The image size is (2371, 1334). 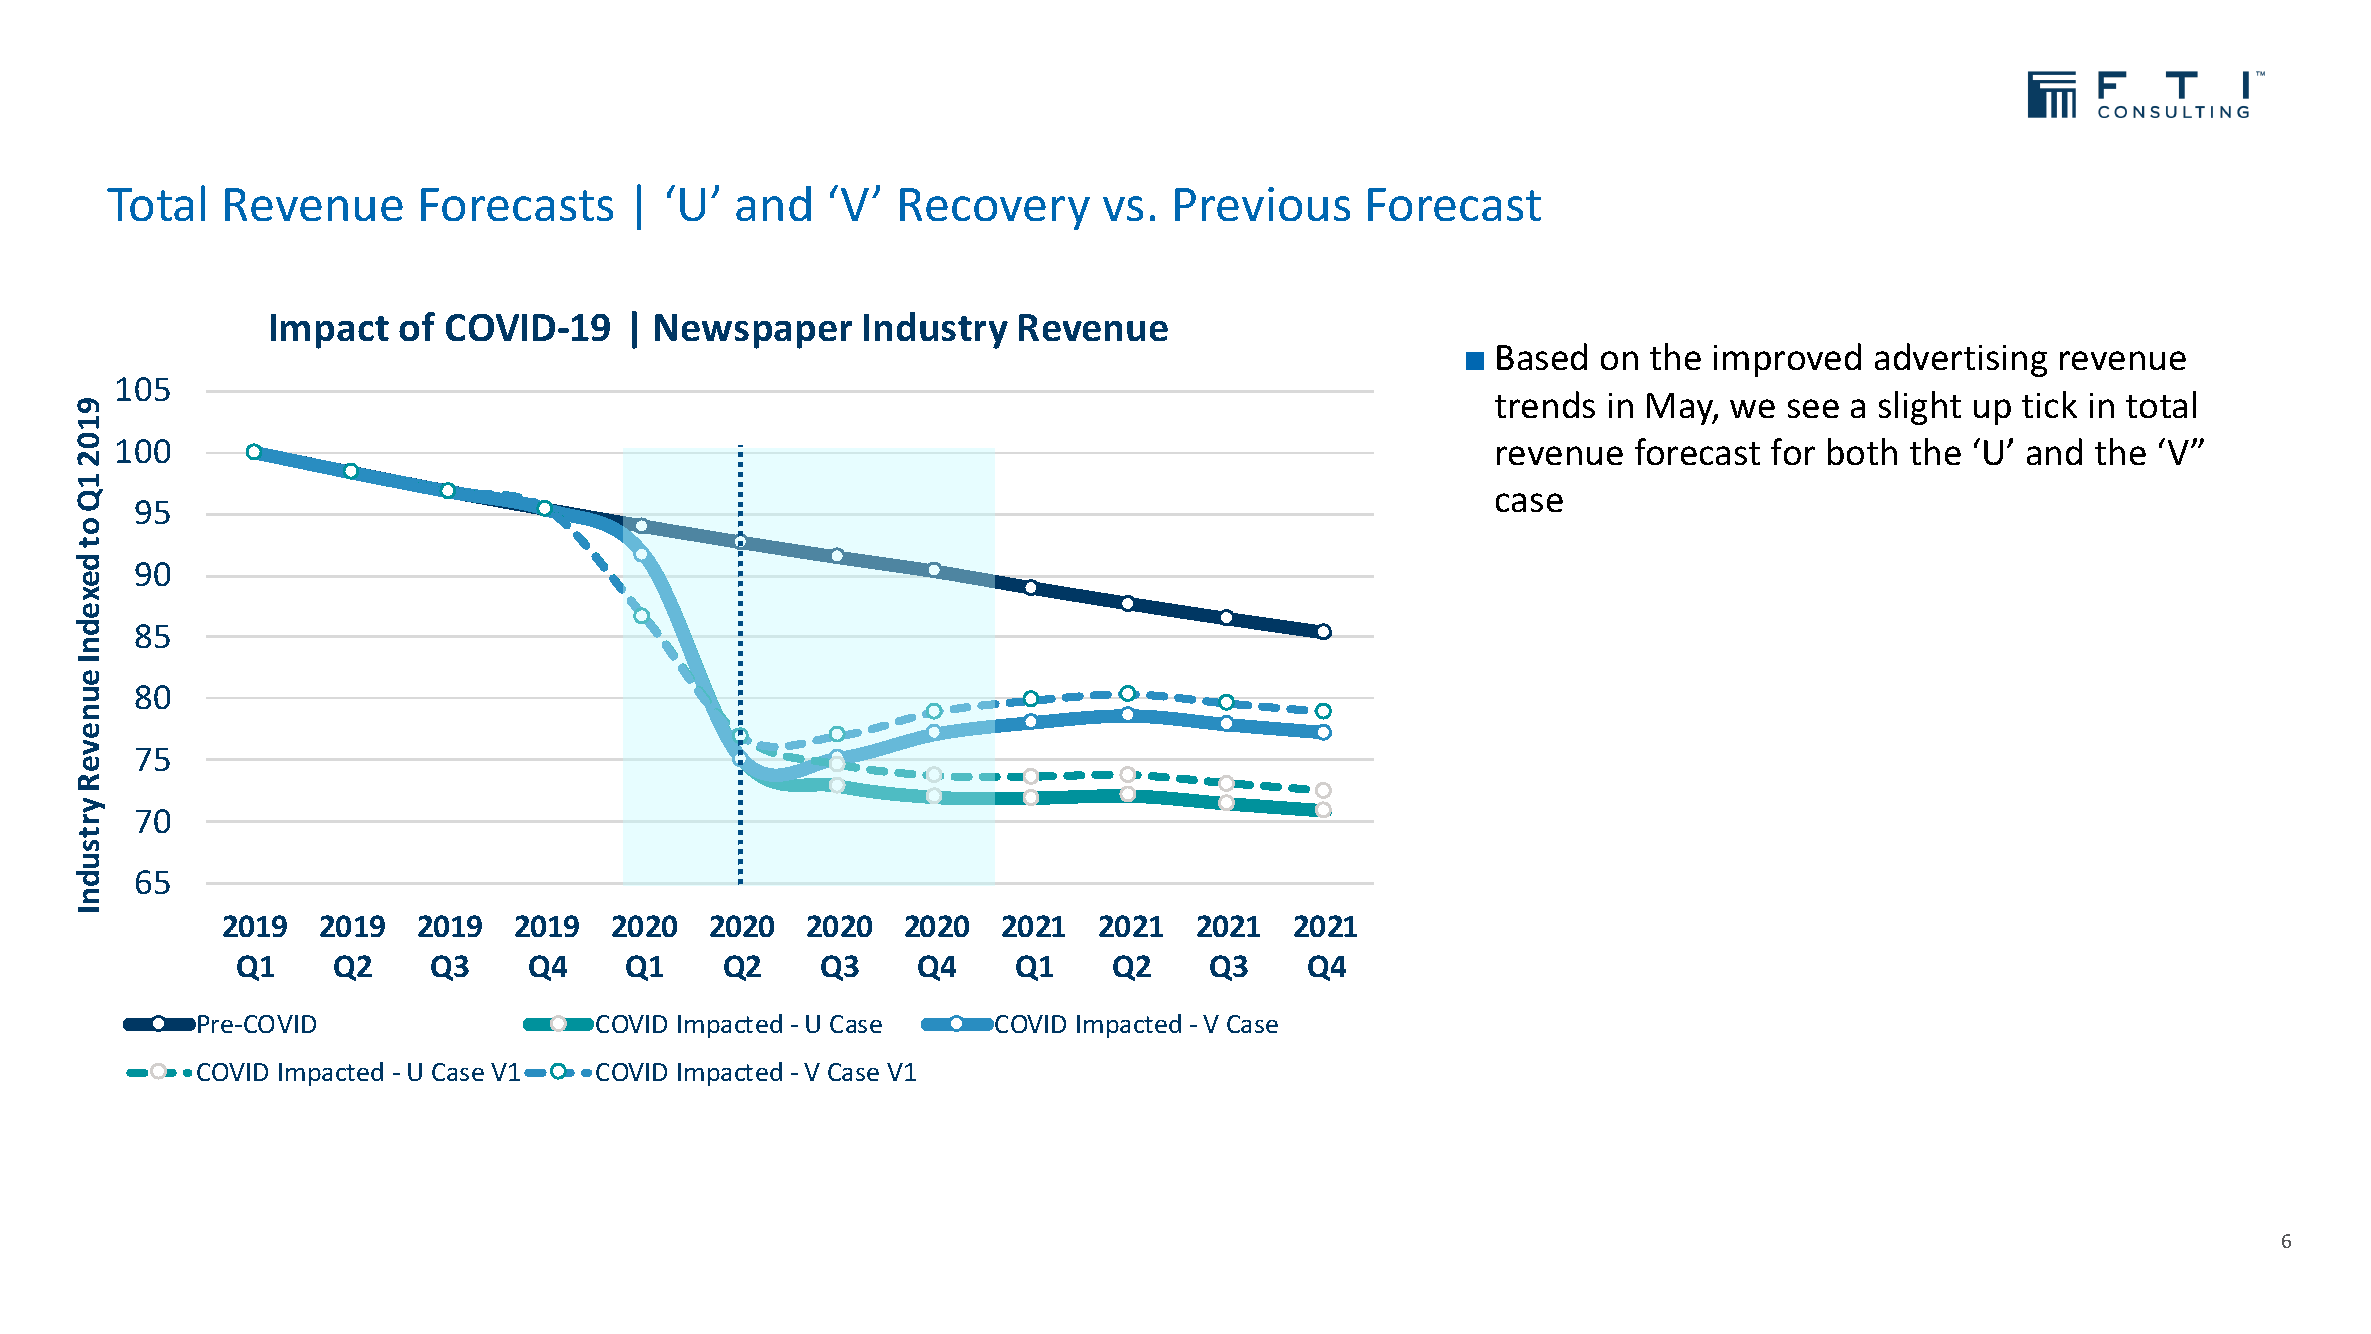 I want to click on Recovery, so click(x=995, y=209).
